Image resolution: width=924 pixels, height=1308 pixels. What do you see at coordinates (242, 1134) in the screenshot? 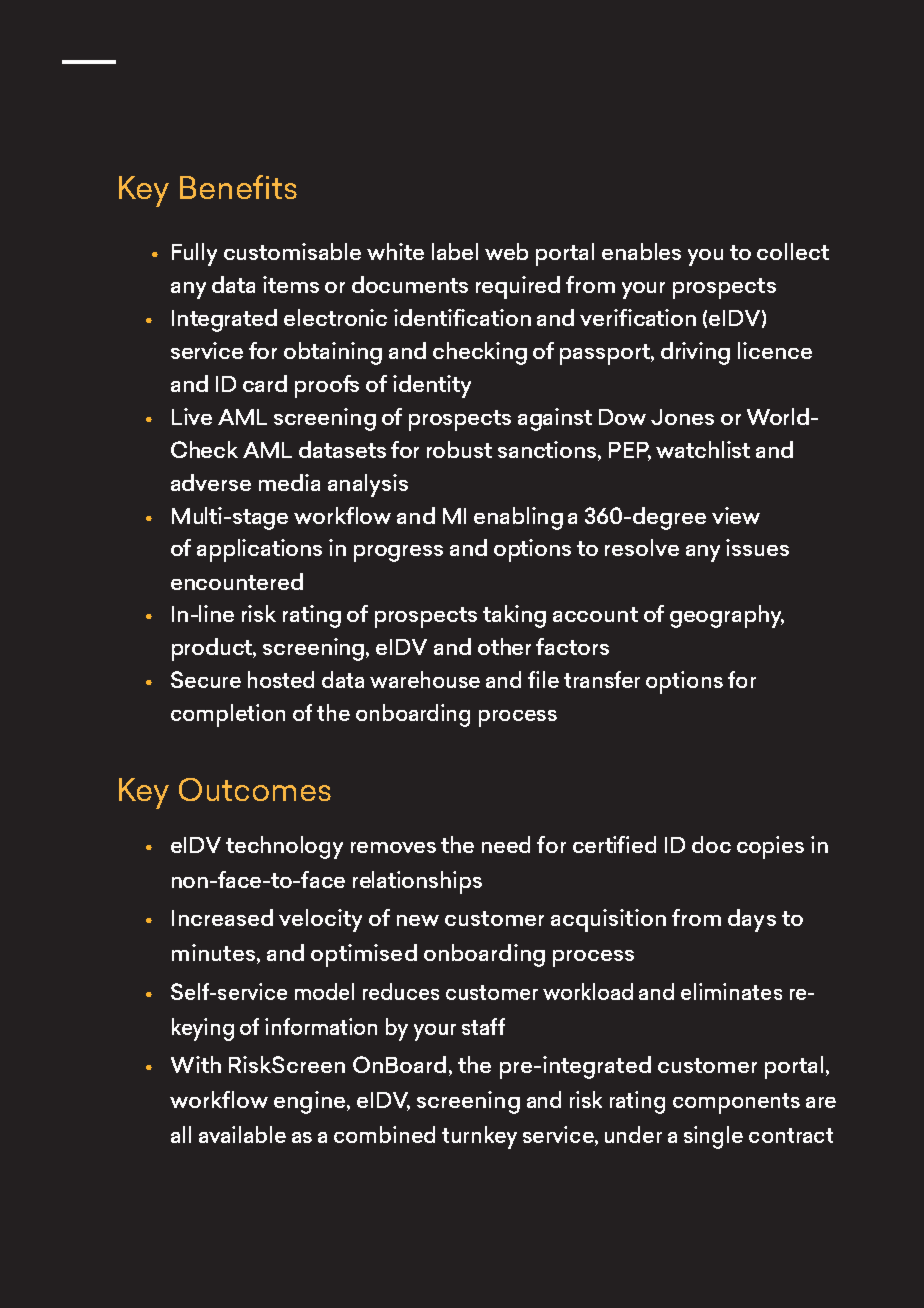
I see `available` at bounding box center [242, 1134].
